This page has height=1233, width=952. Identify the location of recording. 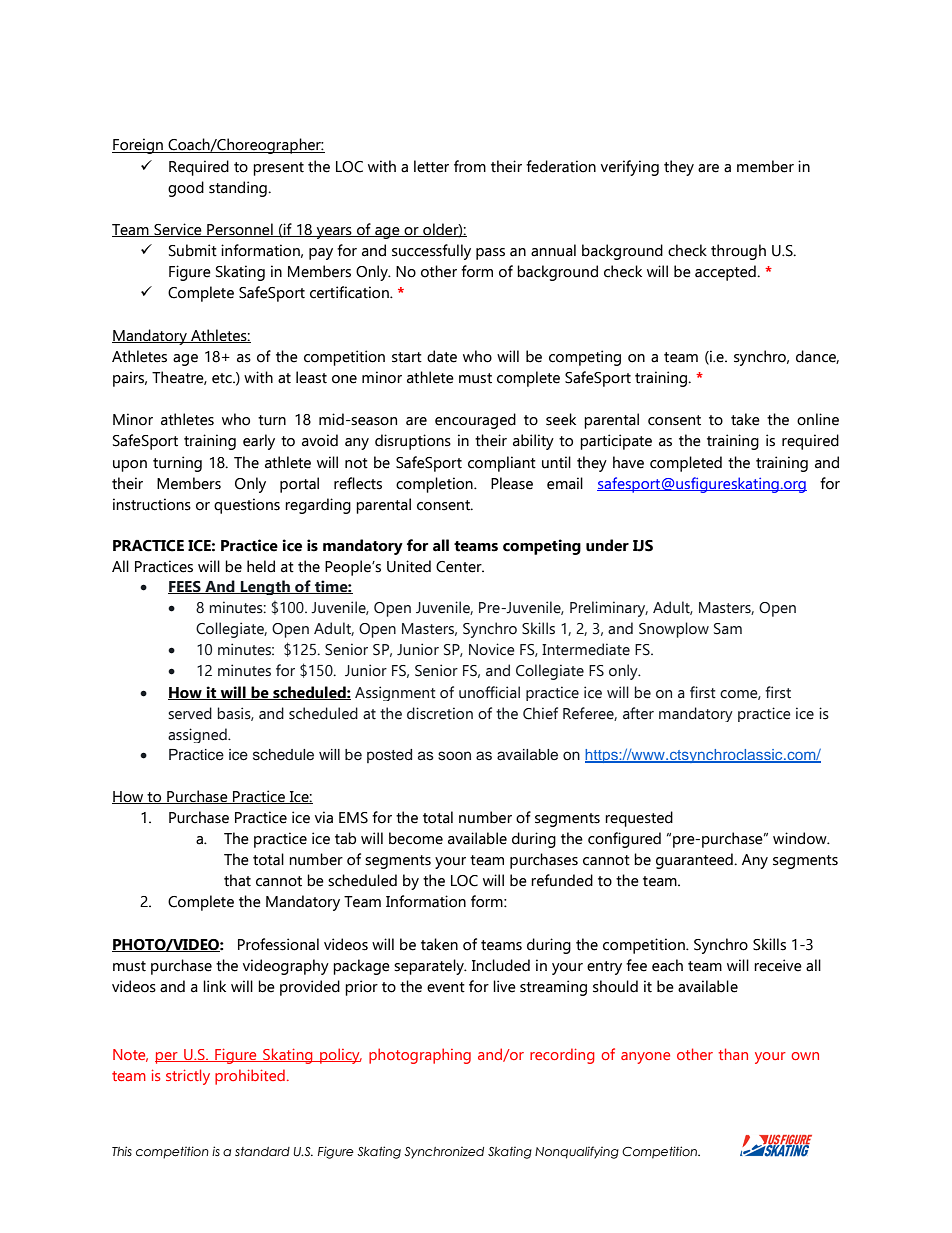
(562, 1056).
